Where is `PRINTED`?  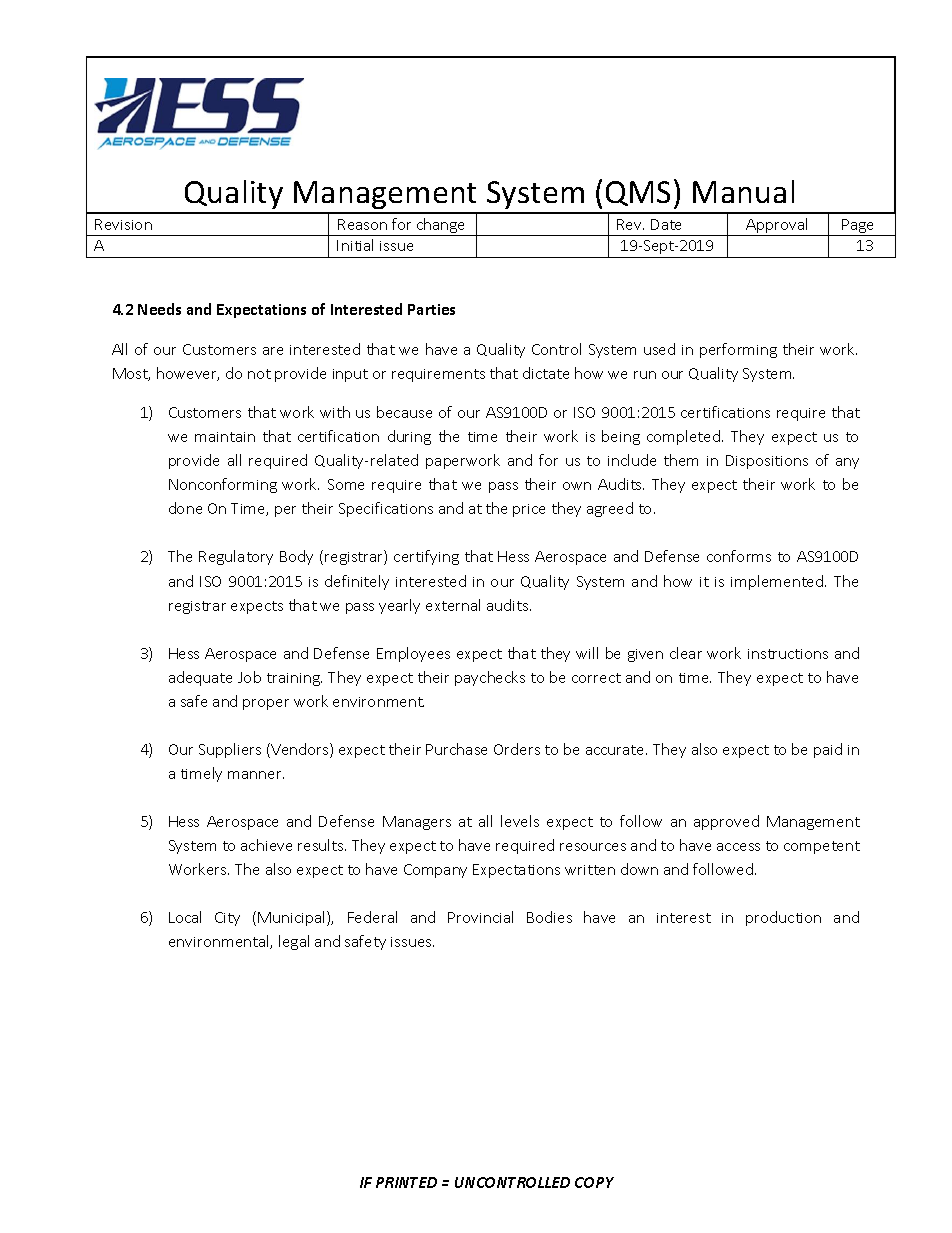 PRINTED is located at coordinates (406, 1182).
